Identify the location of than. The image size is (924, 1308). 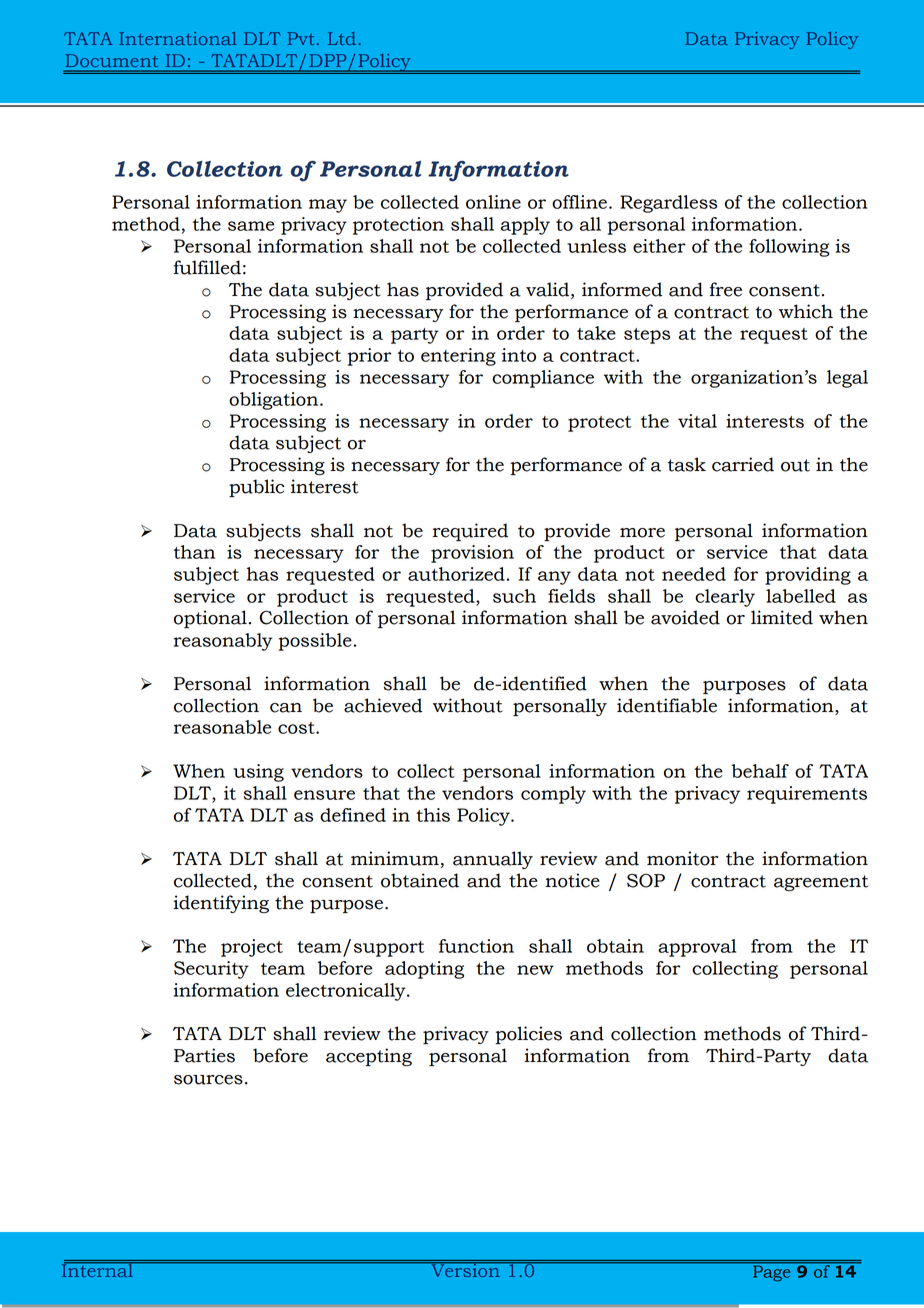
(194, 552).
